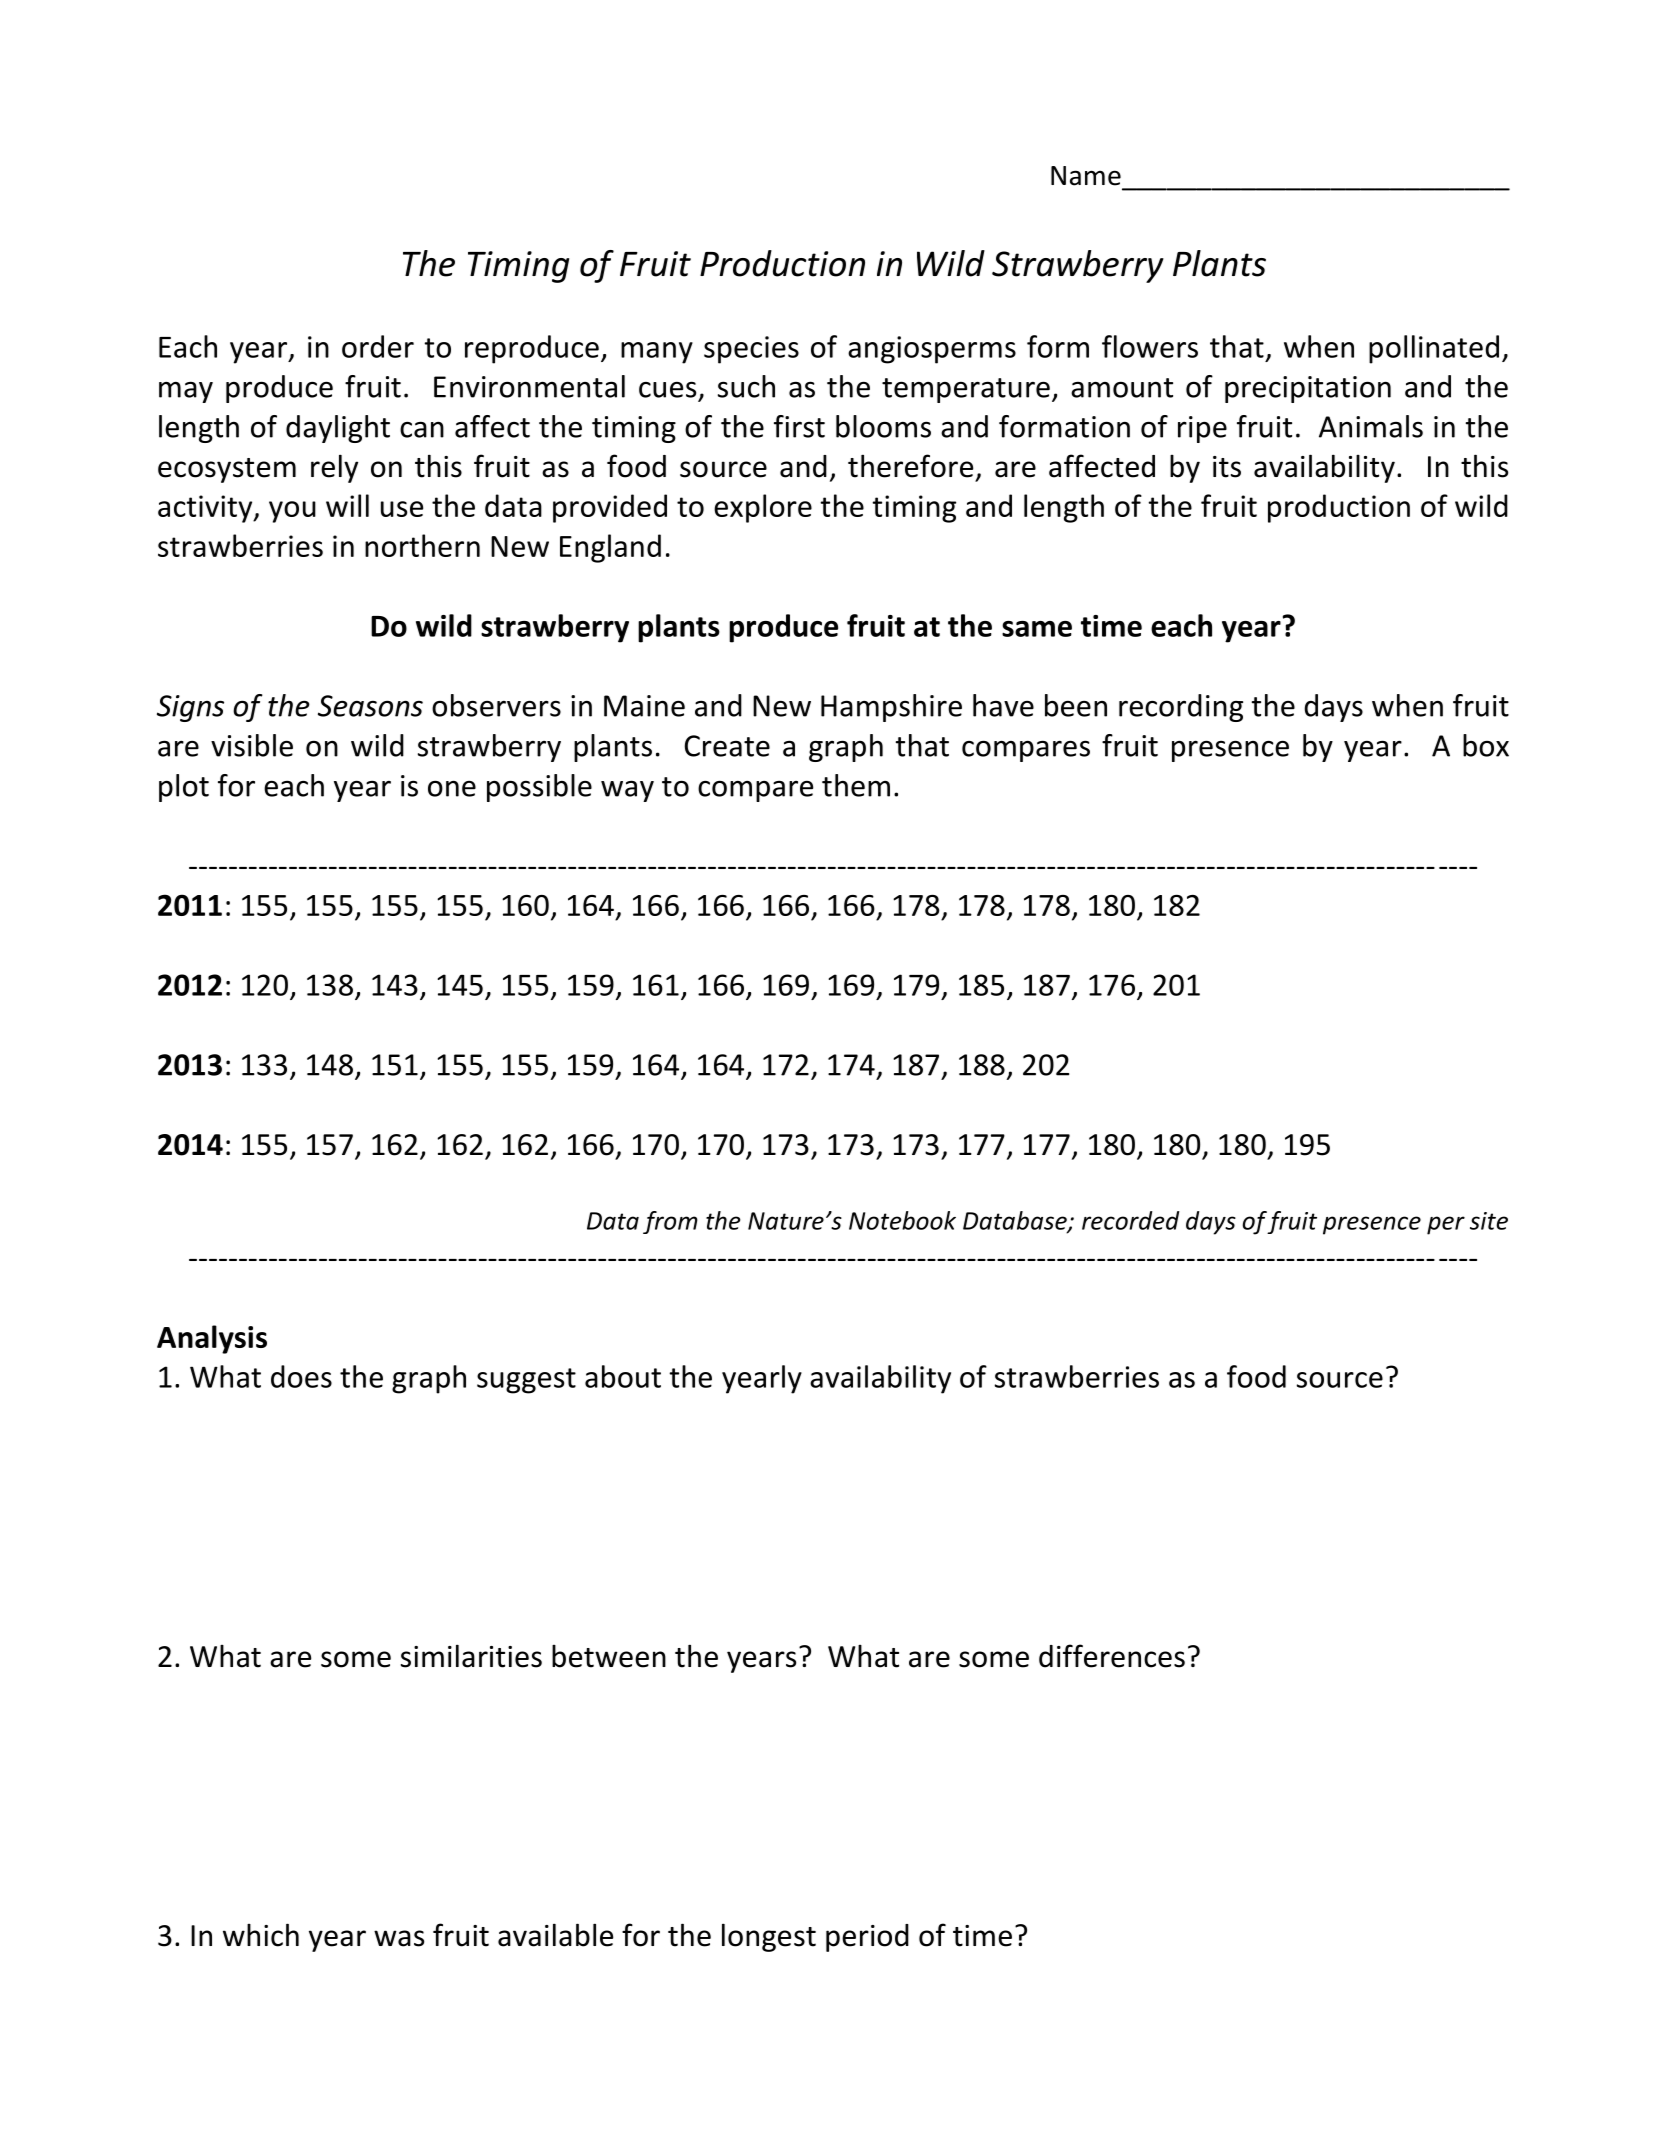 The width and height of the image is (1666, 2156). What do you see at coordinates (1112, 1656) in the image?
I see `differences` at bounding box center [1112, 1656].
